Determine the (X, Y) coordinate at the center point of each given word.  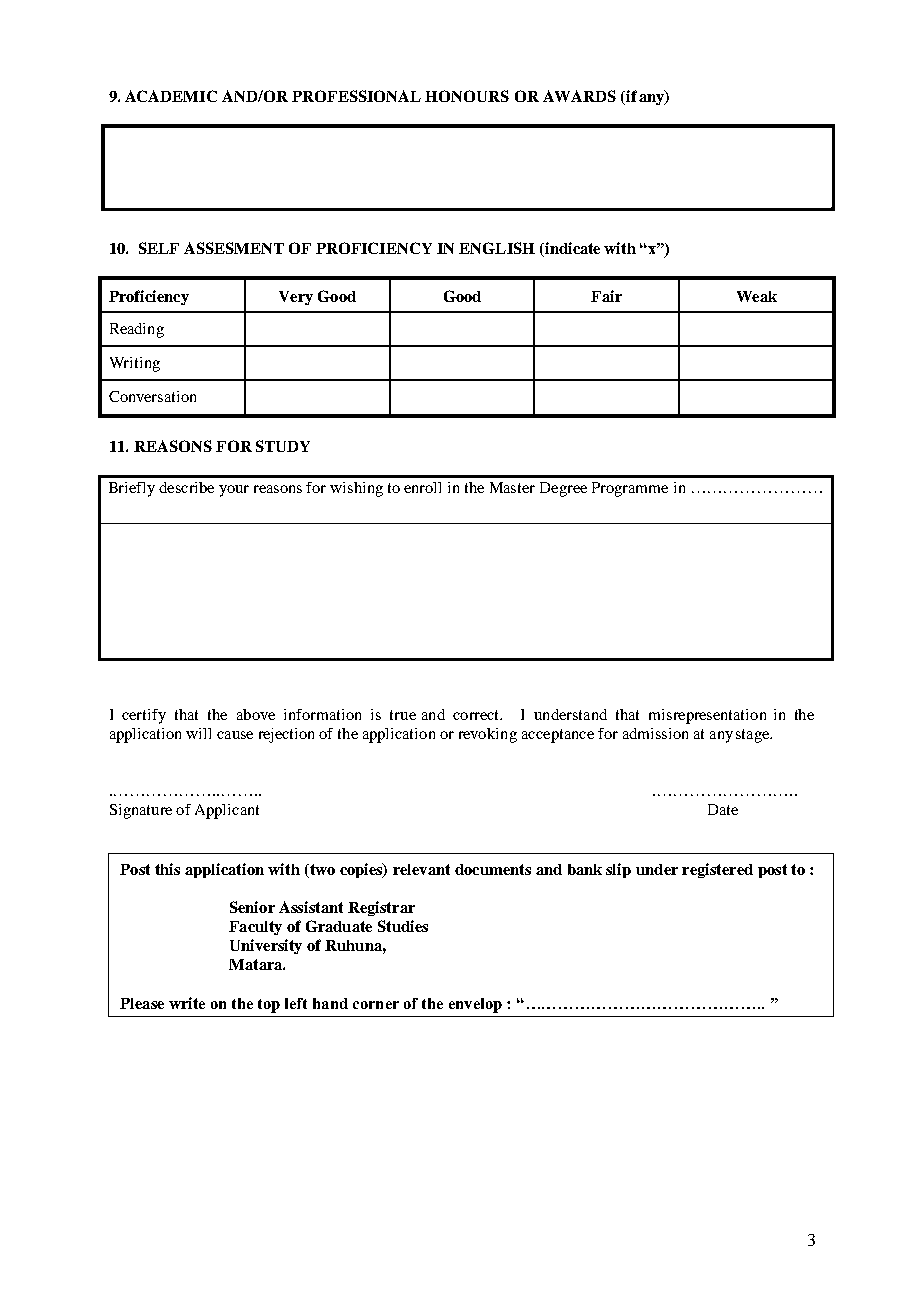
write (187, 1003)
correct (477, 715)
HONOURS (467, 96)
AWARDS (579, 96)
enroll (422, 487)
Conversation (152, 396)
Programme (630, 489)
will (198, 733)
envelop (475, 1005)
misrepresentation (707, 716)
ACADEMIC (171, 96)
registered (717, 870)
